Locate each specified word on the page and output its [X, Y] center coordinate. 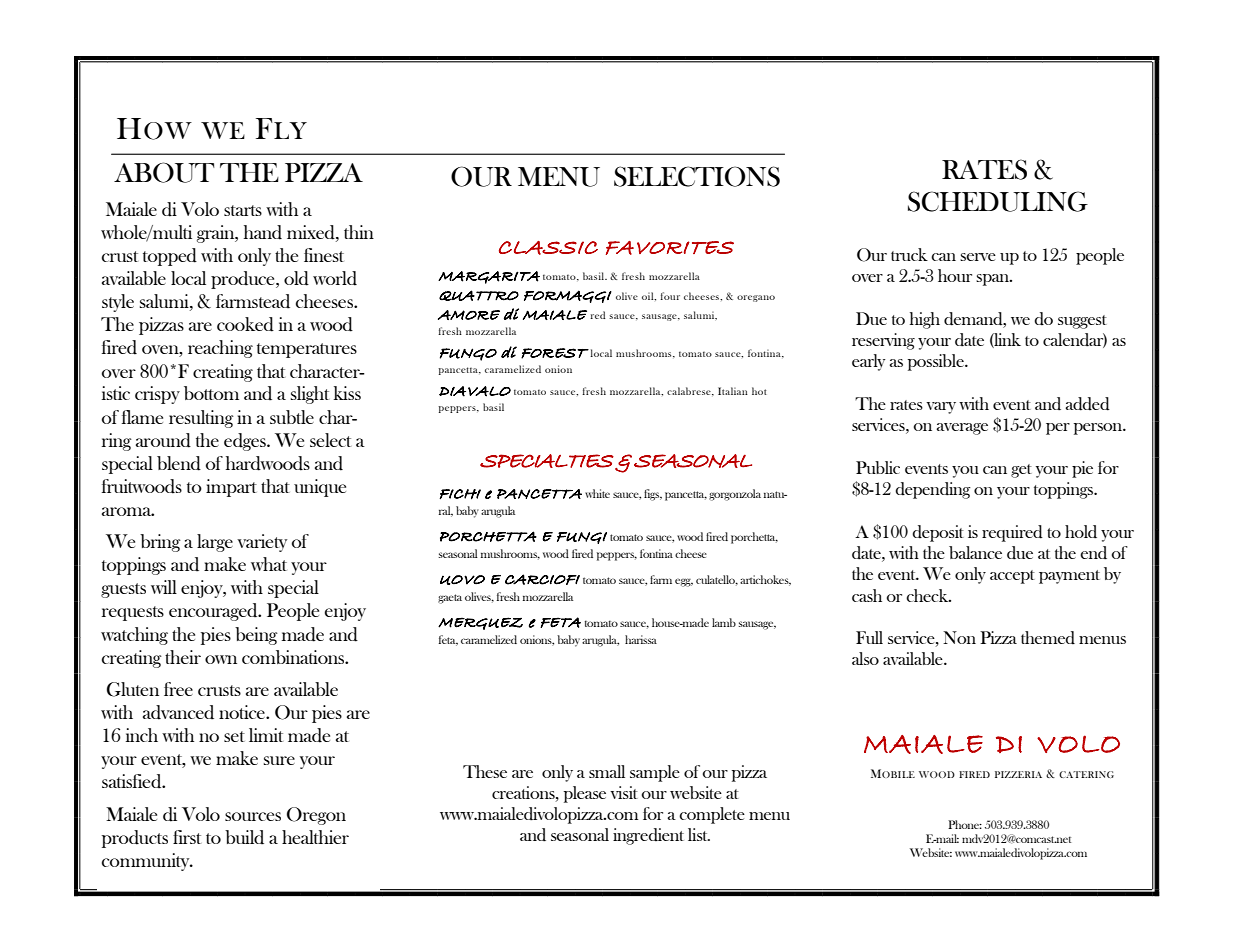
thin [359, 232]
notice [243, 712]
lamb [724, 622]
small [607, 771]
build [244, 837]
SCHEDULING [998, 201]
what [269, 564]
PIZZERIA [1018, 774]
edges [246, 442]
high [925, 320]
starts [243, 210]
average [962, 429]
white [597, 493]
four [670, 296]
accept [1012, 577]
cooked [245, 324]
